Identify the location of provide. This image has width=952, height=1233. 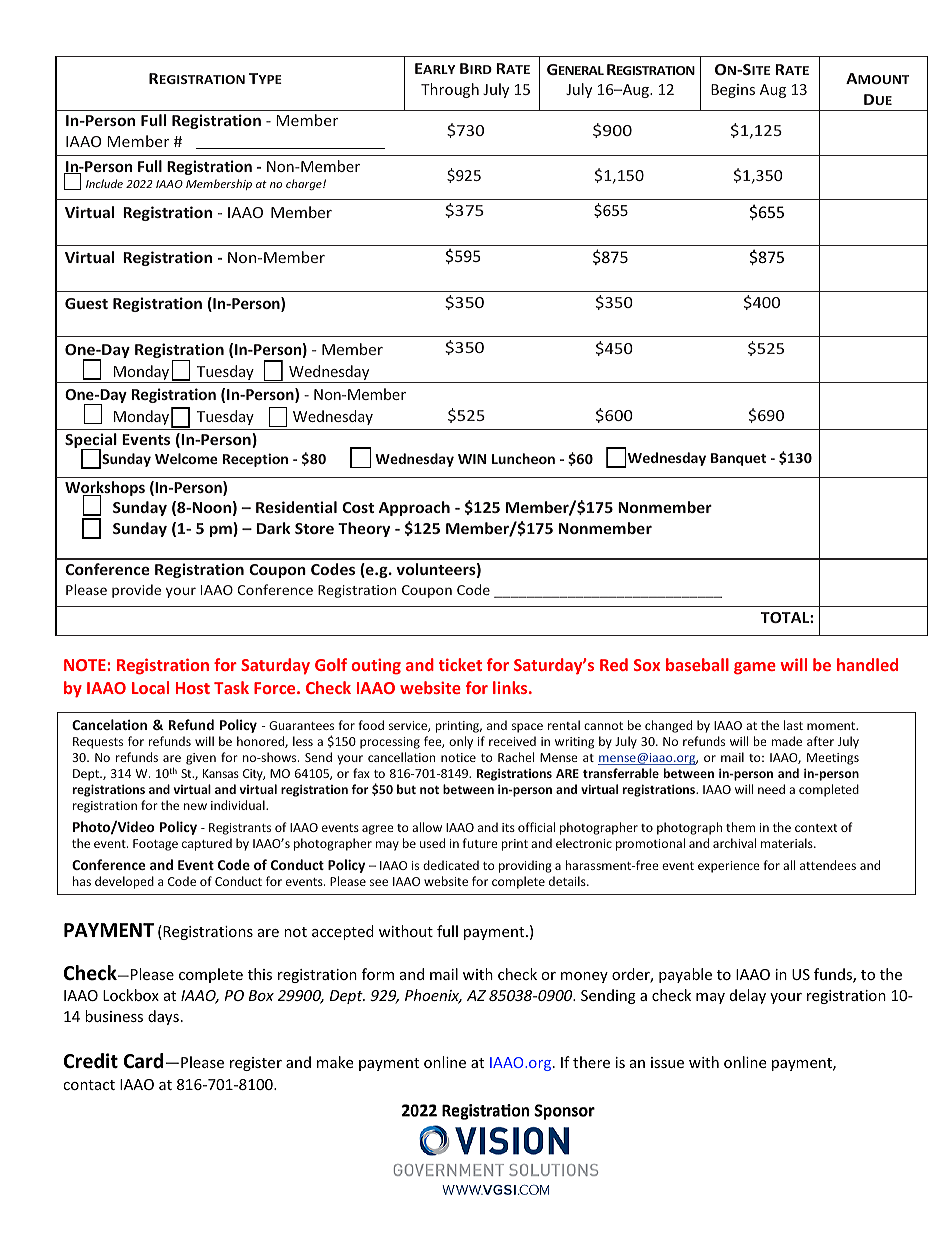
(136, 591).
